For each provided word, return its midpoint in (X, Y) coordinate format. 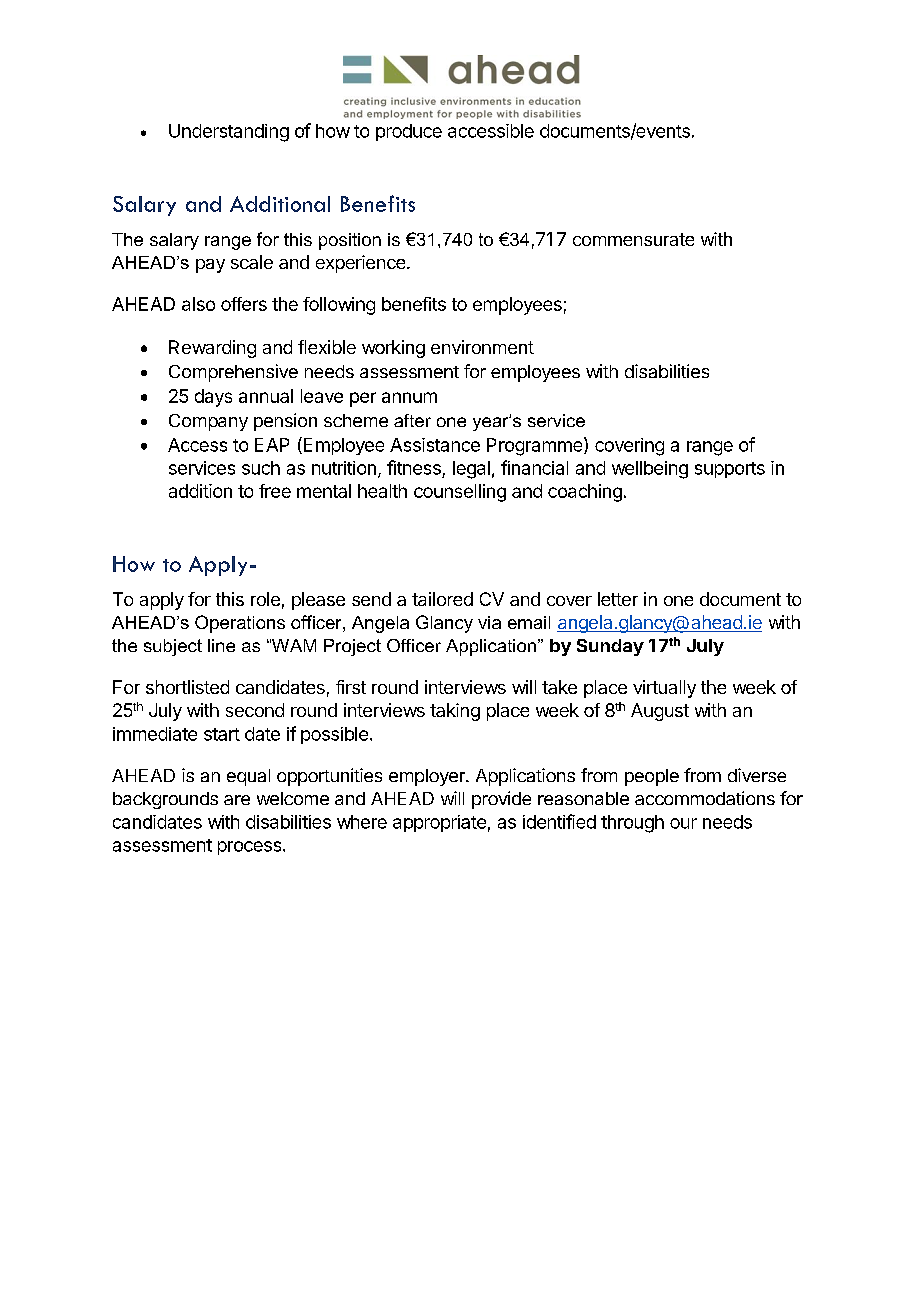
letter (618, 599)
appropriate (439, 823)
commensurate (633, 239)
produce (409, 132)
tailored (442, 599)
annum (409, 397)
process (251, 848)
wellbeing (650, 470)
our (683, 823)
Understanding (229, 133)
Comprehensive (233, 373)
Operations (240, 624)
